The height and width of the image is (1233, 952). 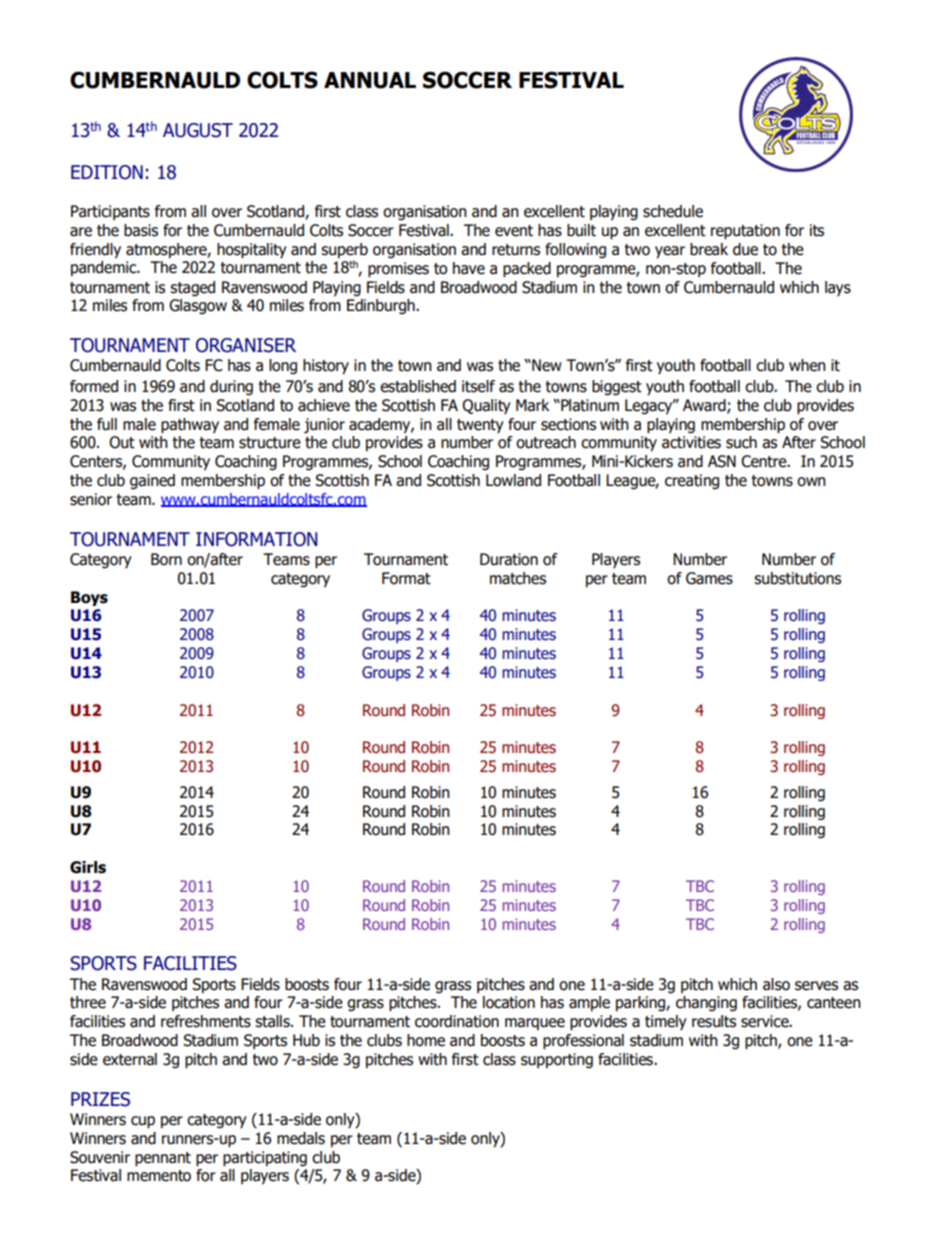 What do you see at coordinates (673, 211) in the image?
I see `schedule` at bounding box center [673, 211].
